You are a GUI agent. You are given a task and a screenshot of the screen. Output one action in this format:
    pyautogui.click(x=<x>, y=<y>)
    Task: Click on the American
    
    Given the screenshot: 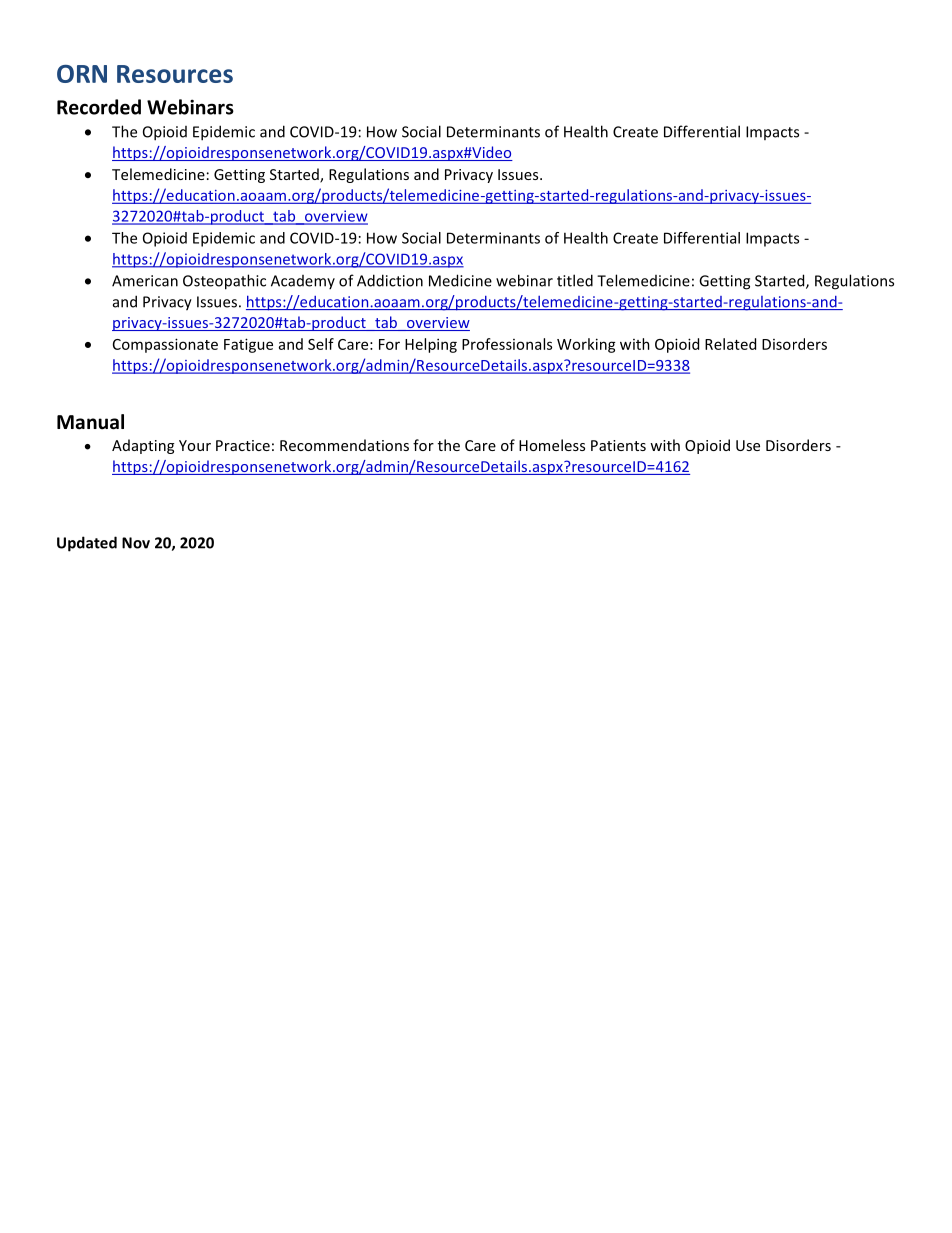 What is the action you would take?
    pyautogui.click(x=145, y=281)
